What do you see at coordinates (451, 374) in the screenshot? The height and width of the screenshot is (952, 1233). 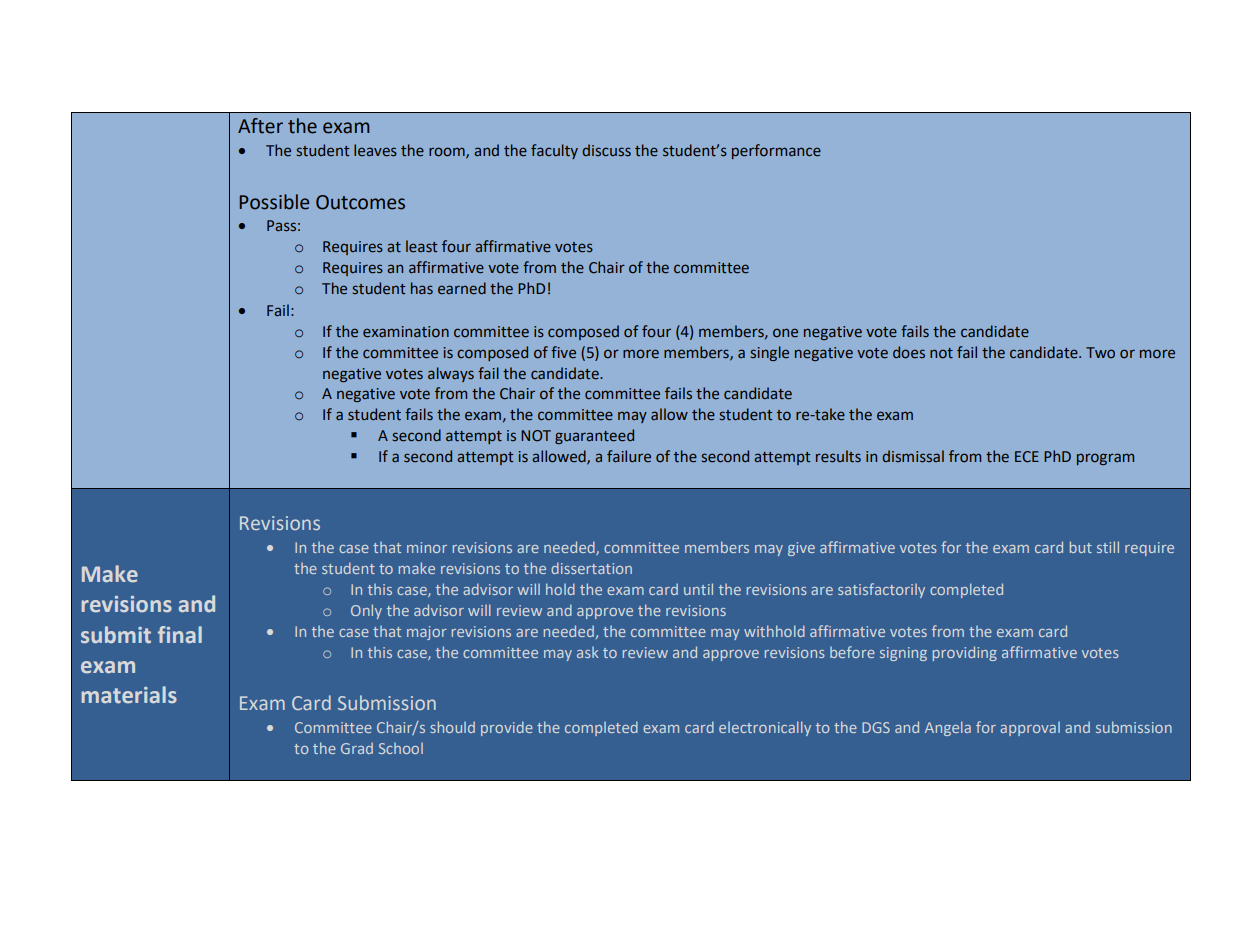 I see `always` at bounding box center [451, 374].
